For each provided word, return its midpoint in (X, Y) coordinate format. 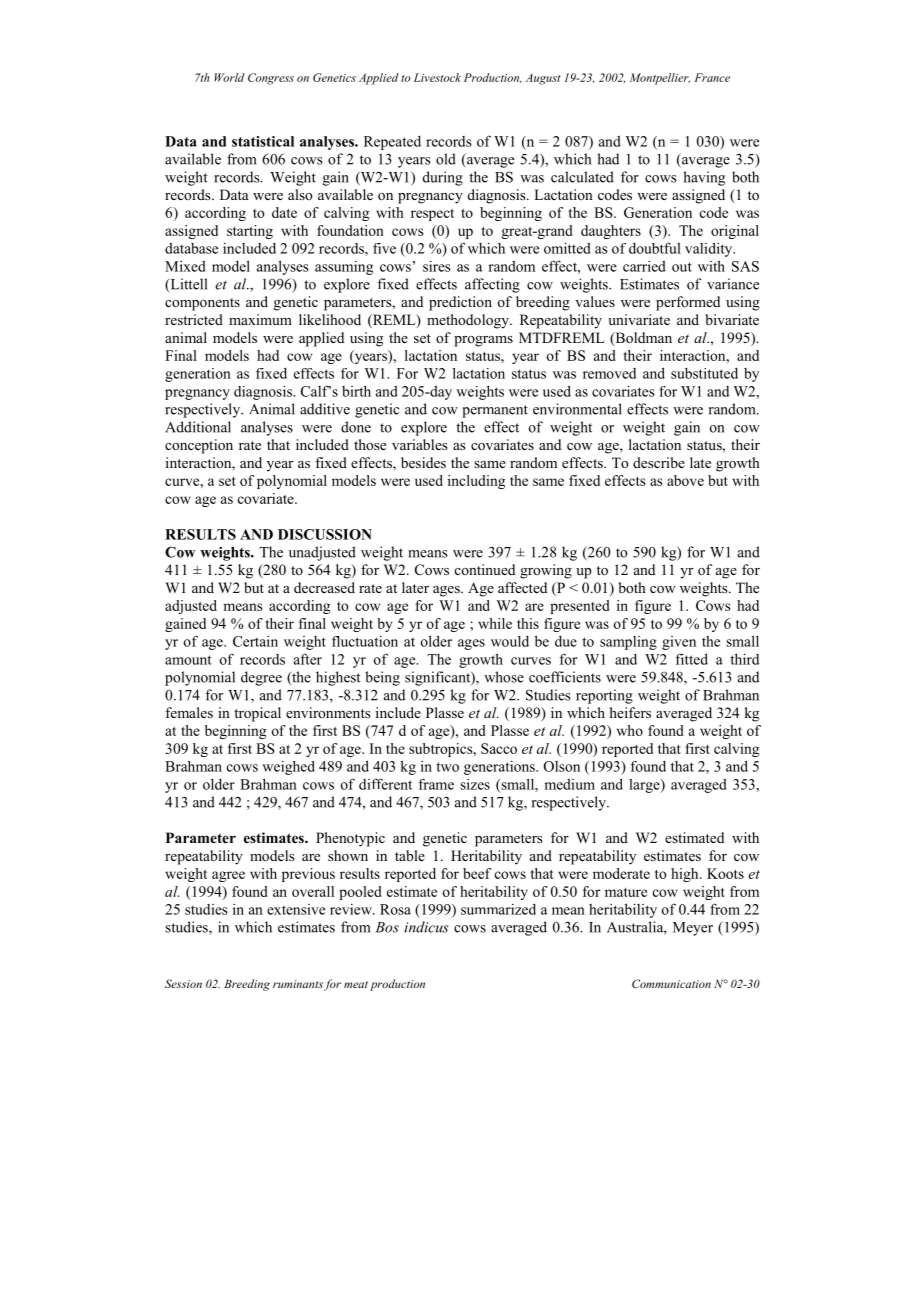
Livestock (437, 77)
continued (485, 569)
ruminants (298, 984)
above (685, 480)
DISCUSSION (325, 534)
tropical (257, 714)
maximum (260, 319)
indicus (426, 927)
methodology (469, 321)
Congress (271, 79)
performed (688, 303)
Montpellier (660, 79)
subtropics (442, 750)
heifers (630, 712)
